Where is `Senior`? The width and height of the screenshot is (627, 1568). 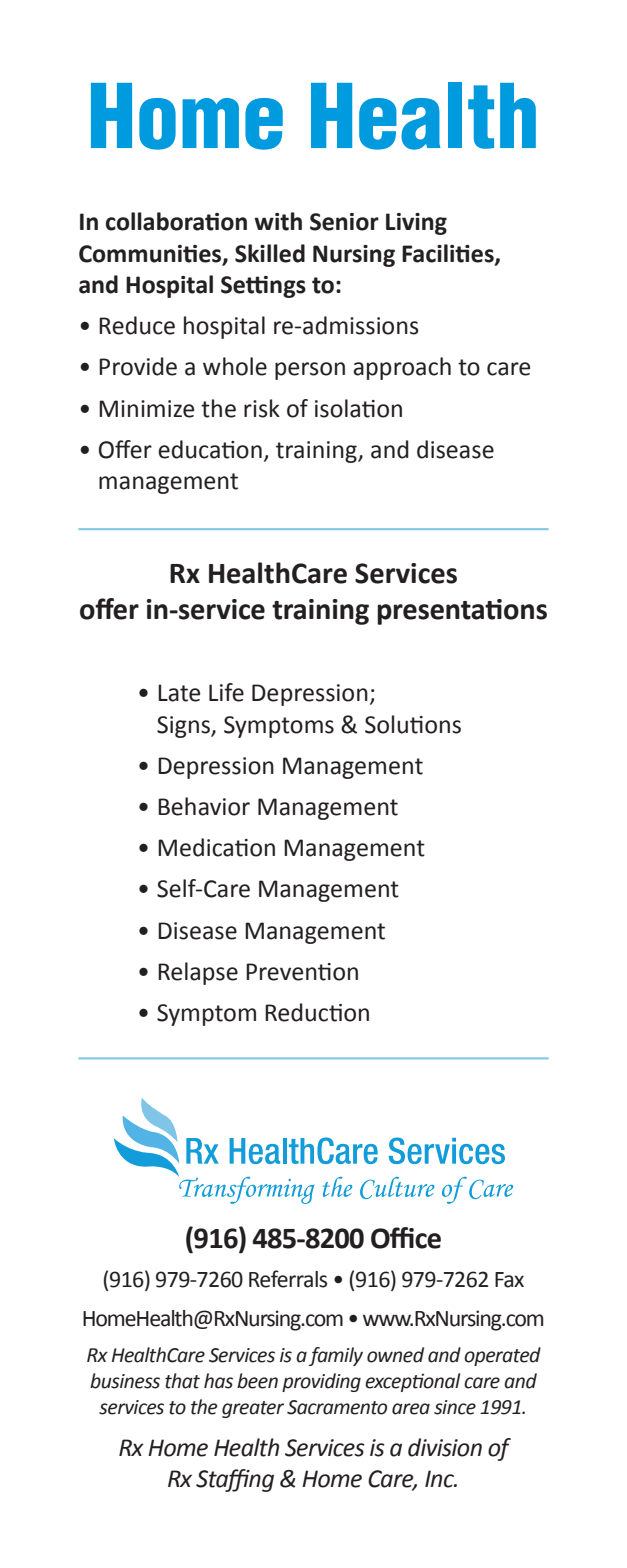 Senior is located at coordinates (344, 222).
